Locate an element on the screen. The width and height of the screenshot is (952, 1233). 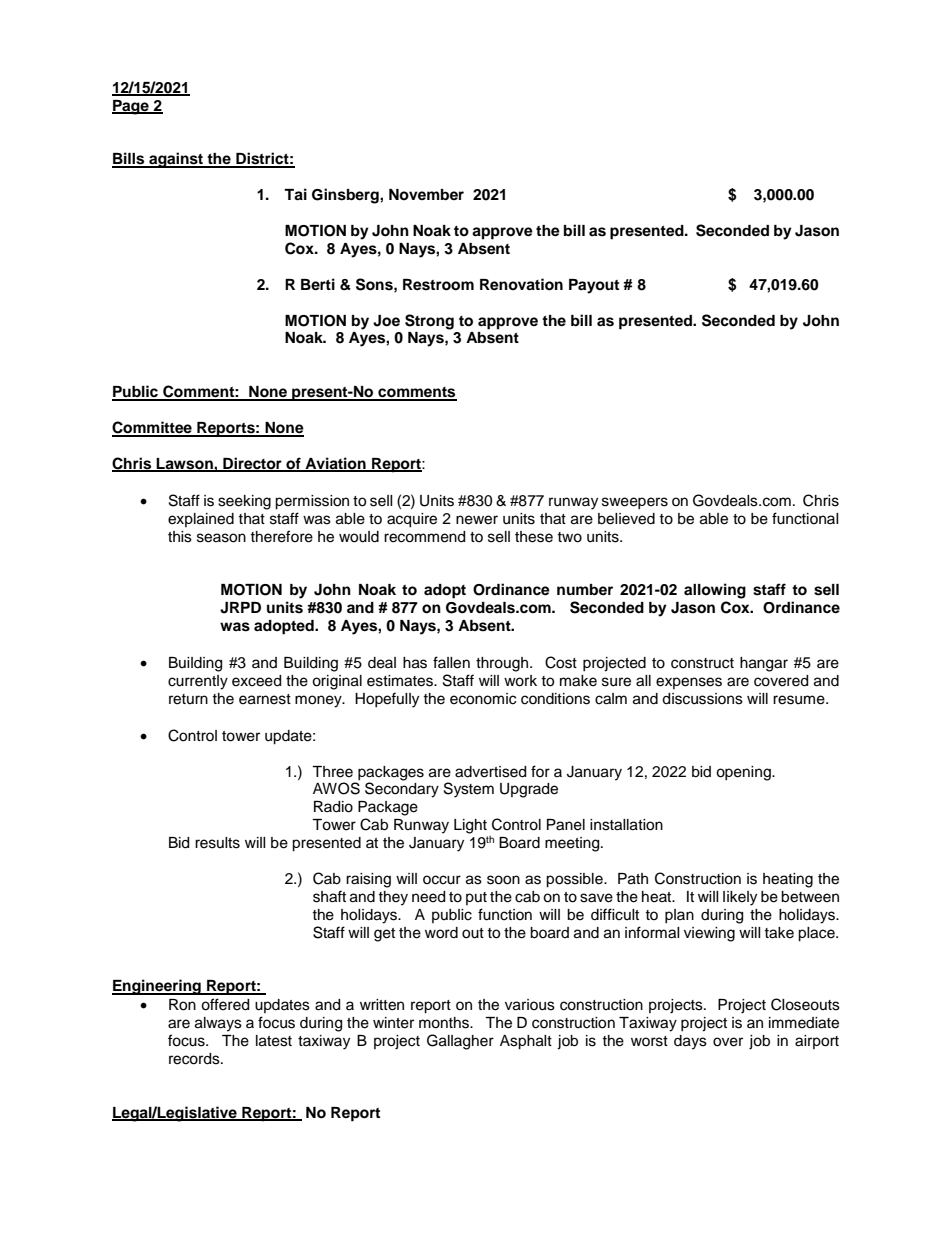
recommend is located at coordinates (424, 537).
